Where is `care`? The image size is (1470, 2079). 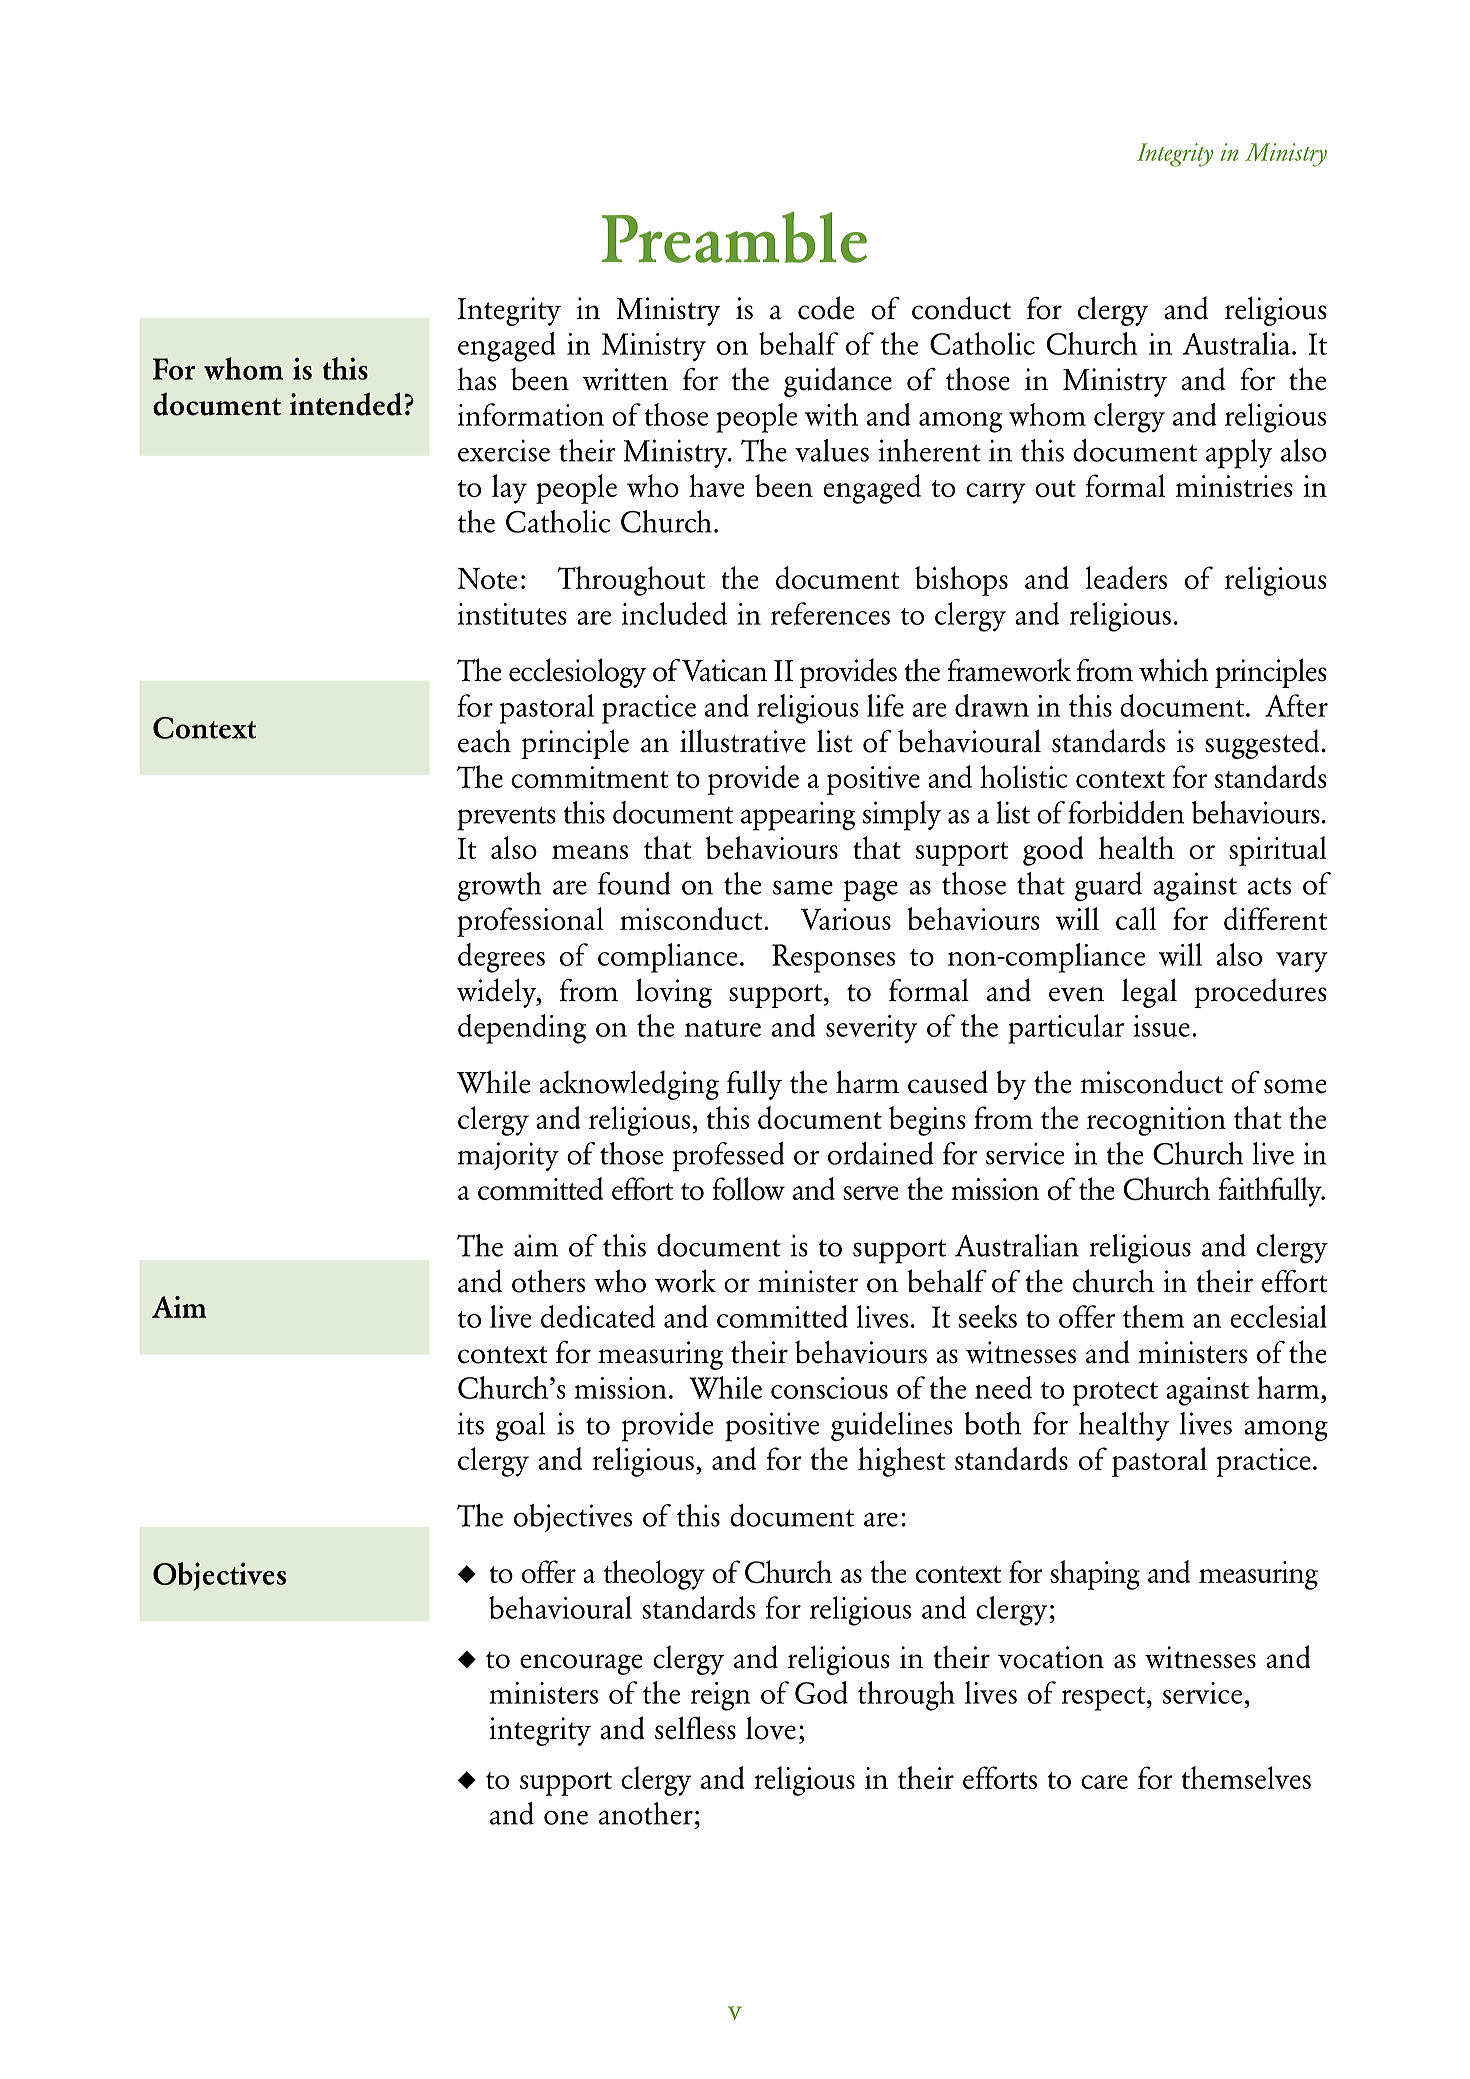 care is located at coordinates (1104, 1782).
